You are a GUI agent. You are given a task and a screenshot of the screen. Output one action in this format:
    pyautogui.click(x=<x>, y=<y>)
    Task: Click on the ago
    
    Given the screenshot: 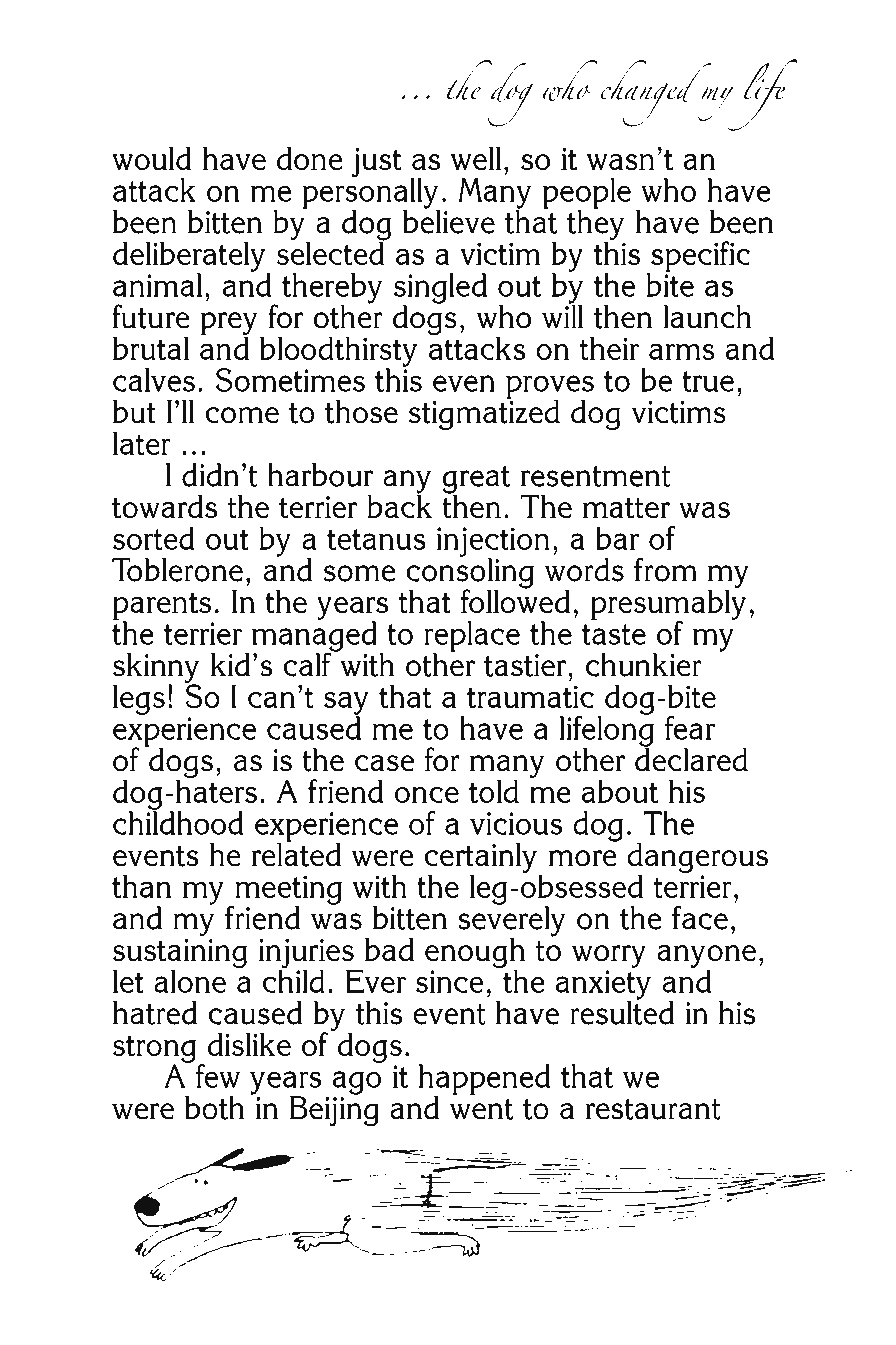 What is the action you would take?
    pyautogui.click(x=356, y=1083)
